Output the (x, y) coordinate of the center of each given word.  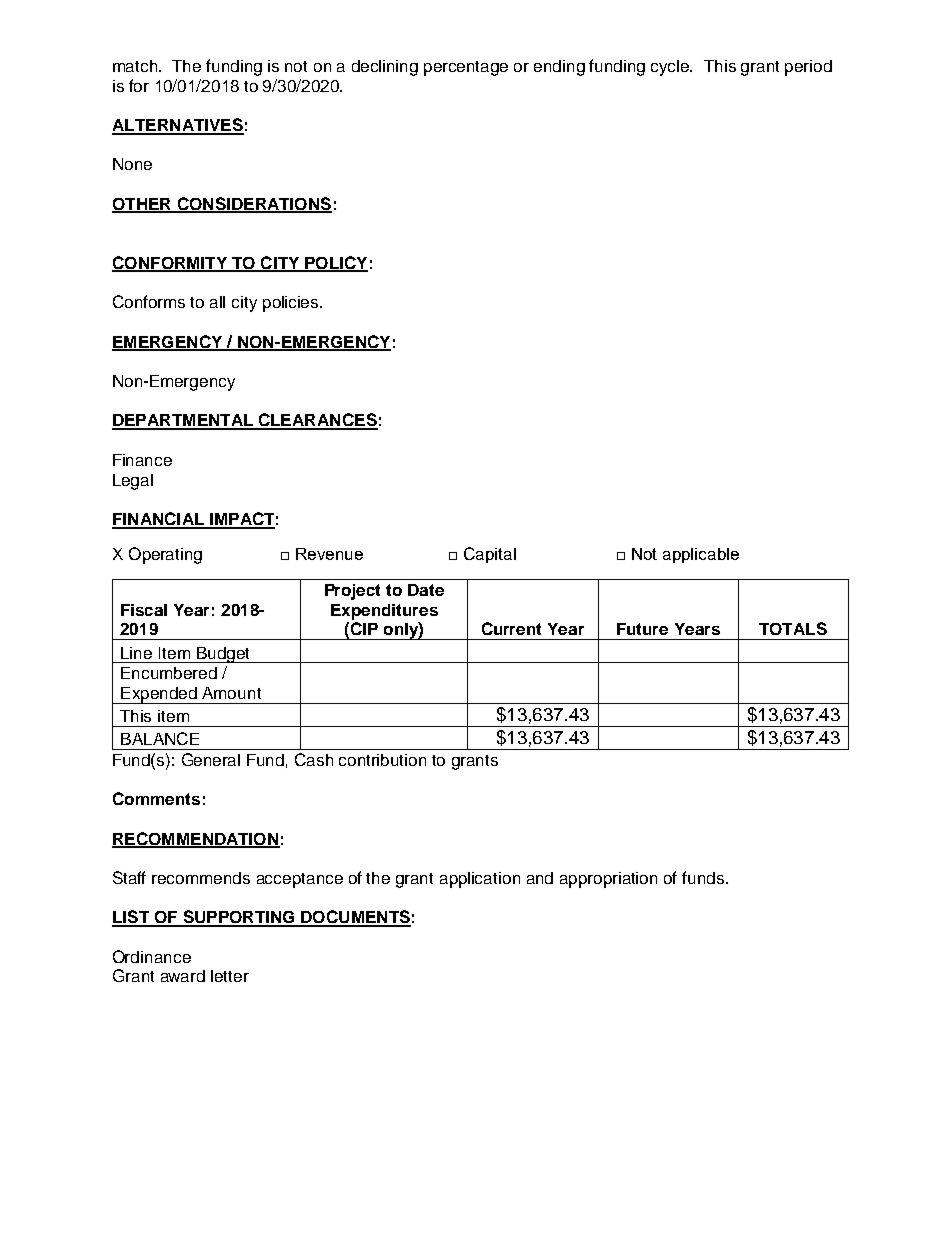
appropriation (608, 880)
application (480, 880)
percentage (466, 68)
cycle (671, 68)
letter (230, 976)
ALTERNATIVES (178, 126)
